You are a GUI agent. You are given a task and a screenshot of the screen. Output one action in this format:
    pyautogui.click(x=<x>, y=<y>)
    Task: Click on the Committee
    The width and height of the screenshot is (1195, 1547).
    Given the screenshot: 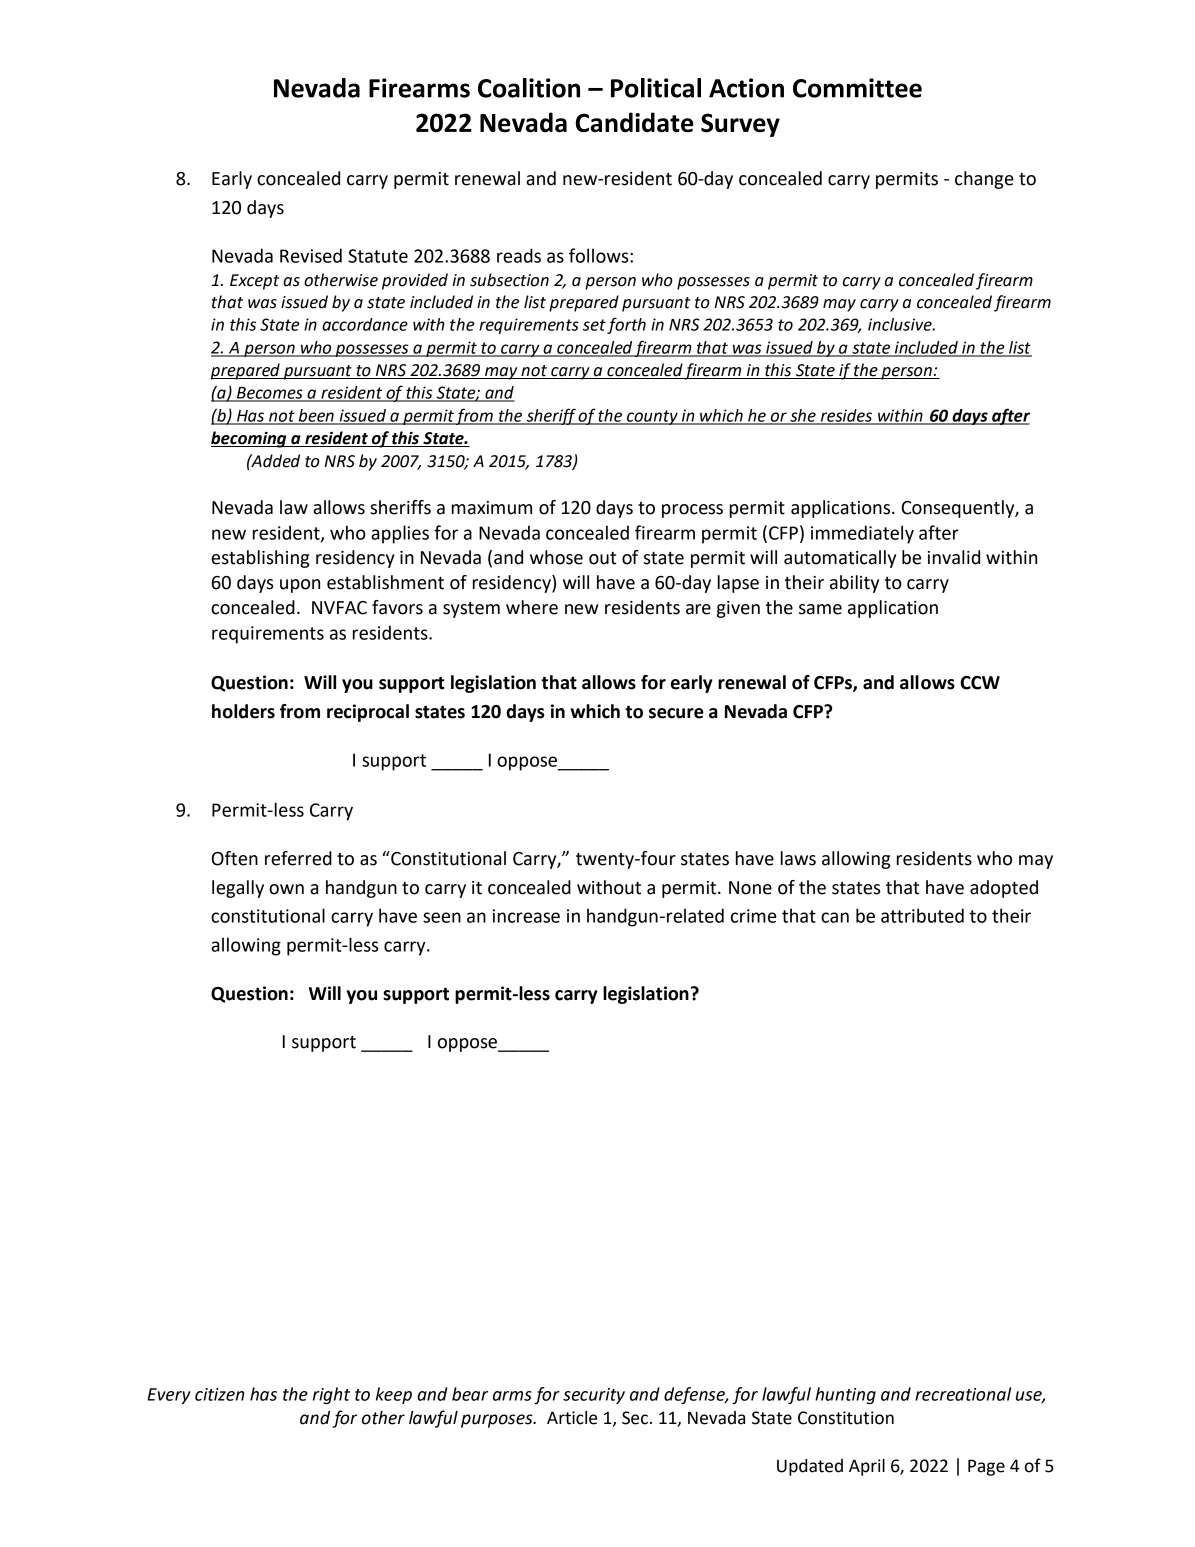 What is the action you would take?
    pyautogui.click(x=857, y=88)
